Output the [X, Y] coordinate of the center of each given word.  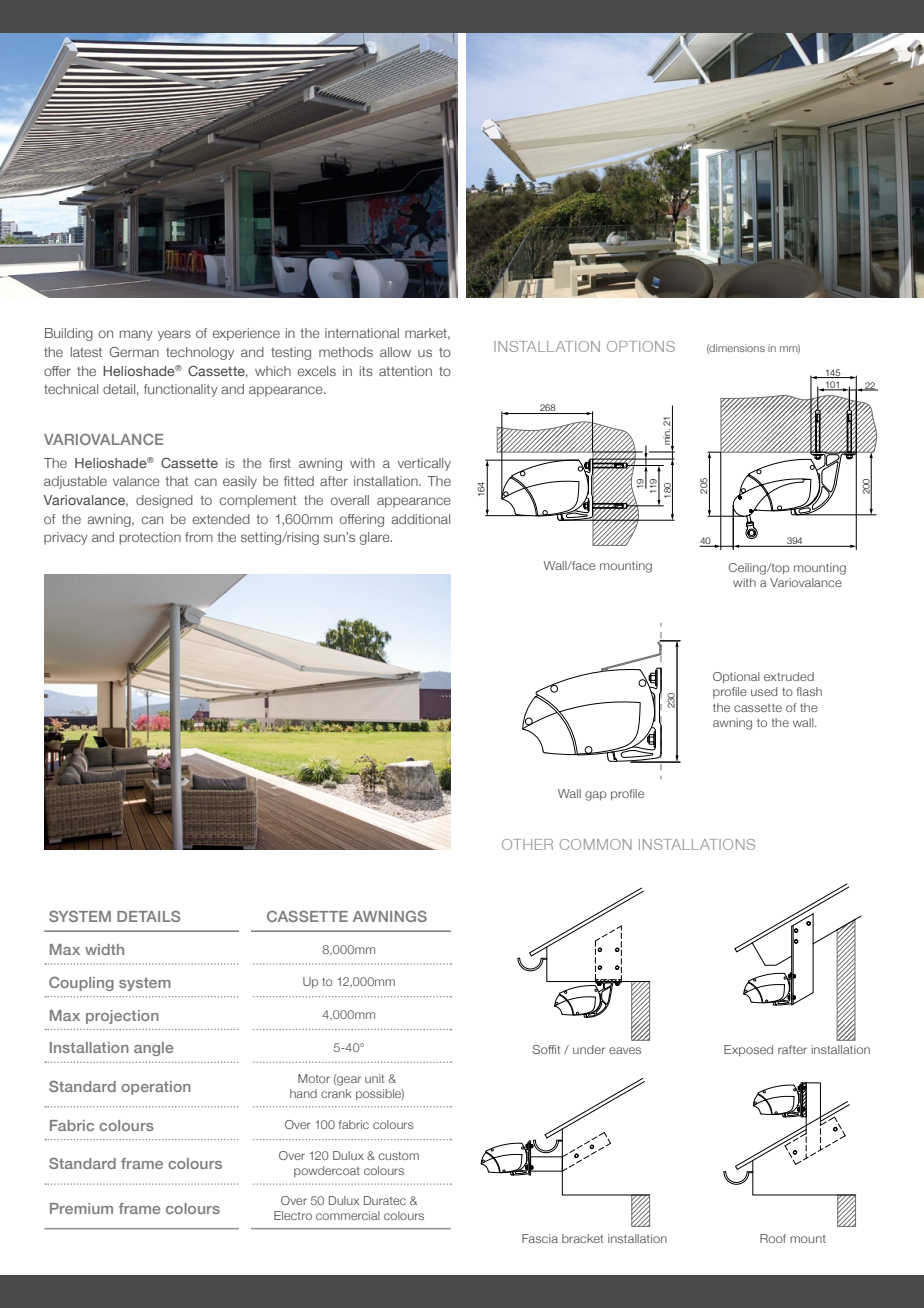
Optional [736, 677]
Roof [773, 1238]
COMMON [596, 844]
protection [150, 538]
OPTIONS [641, 346]
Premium [81, 1208]
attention [405, 371]
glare [376, 538]
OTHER [527, 844]
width [104, 949]
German [134, 352]
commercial [348, 1215]
